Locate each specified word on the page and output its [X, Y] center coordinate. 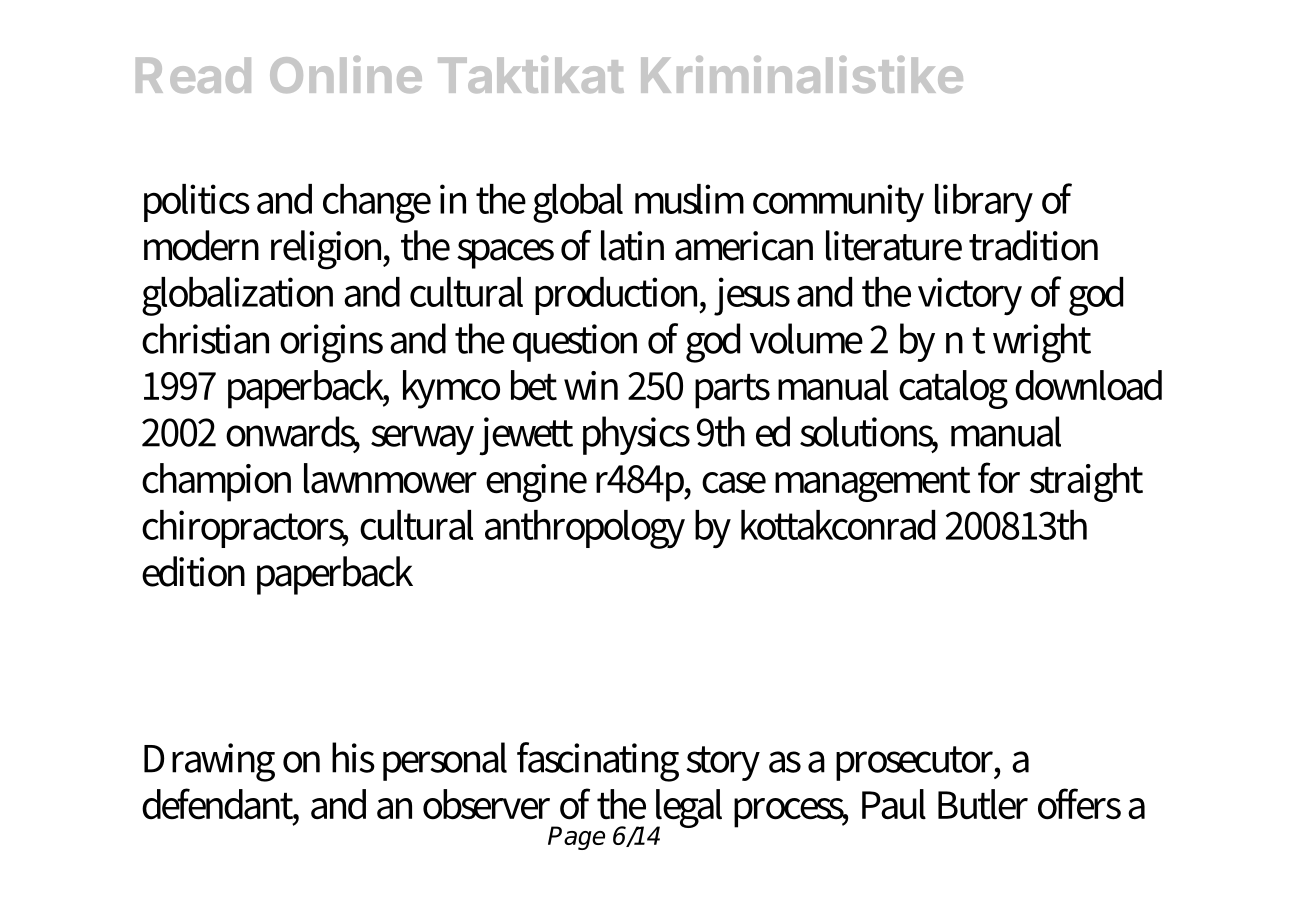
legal [687, 810]
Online [346, 74]
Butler [983, 804]
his [353, 757]
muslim [689, 199]
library [984, 203]
